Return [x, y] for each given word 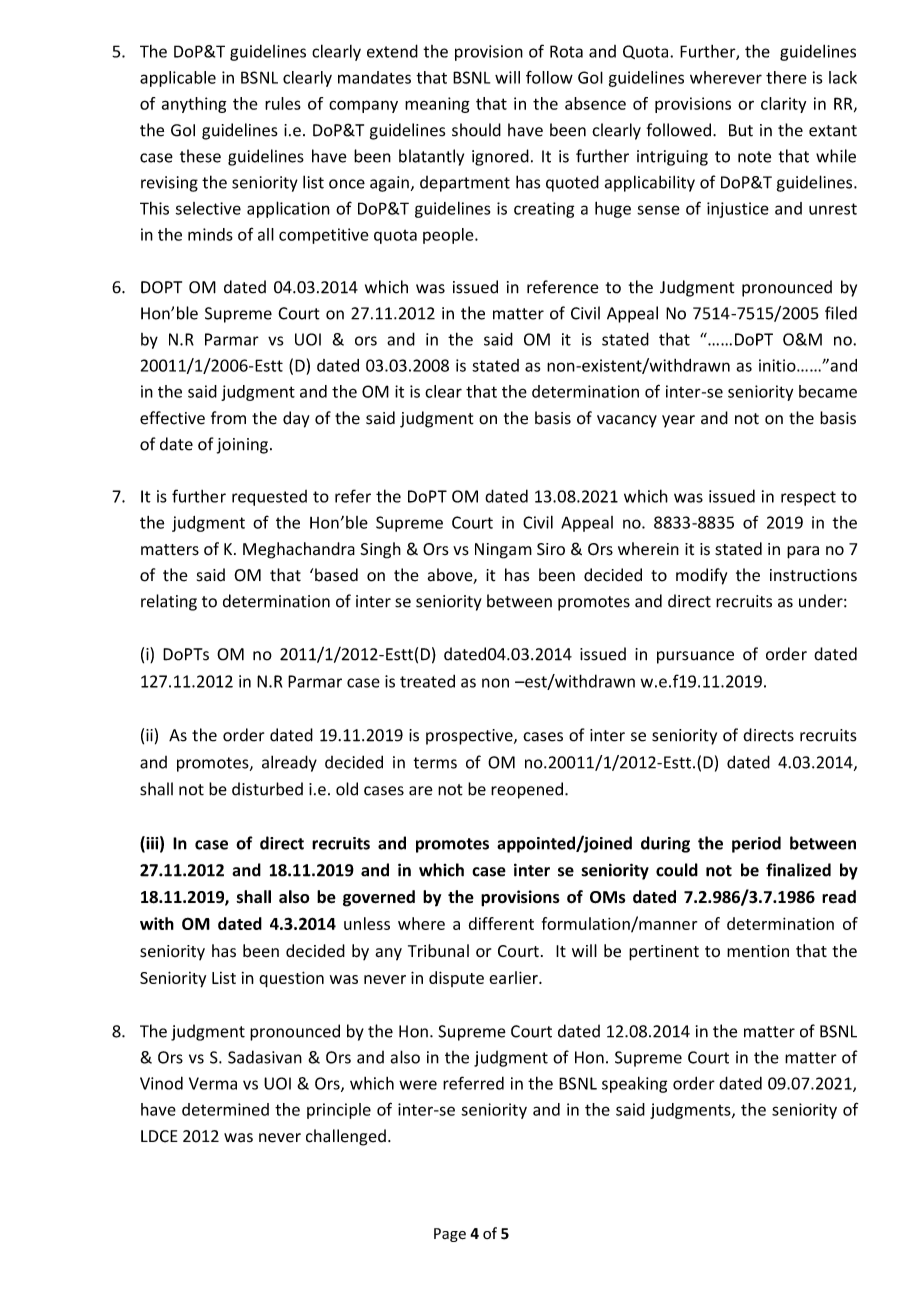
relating [169, 602]
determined [225, 1109]
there [786, 77]
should [476, 130]
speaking [634, 1084]
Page [450, 1235]
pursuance [695, 657]
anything [194, 105]
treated [427, 681]
